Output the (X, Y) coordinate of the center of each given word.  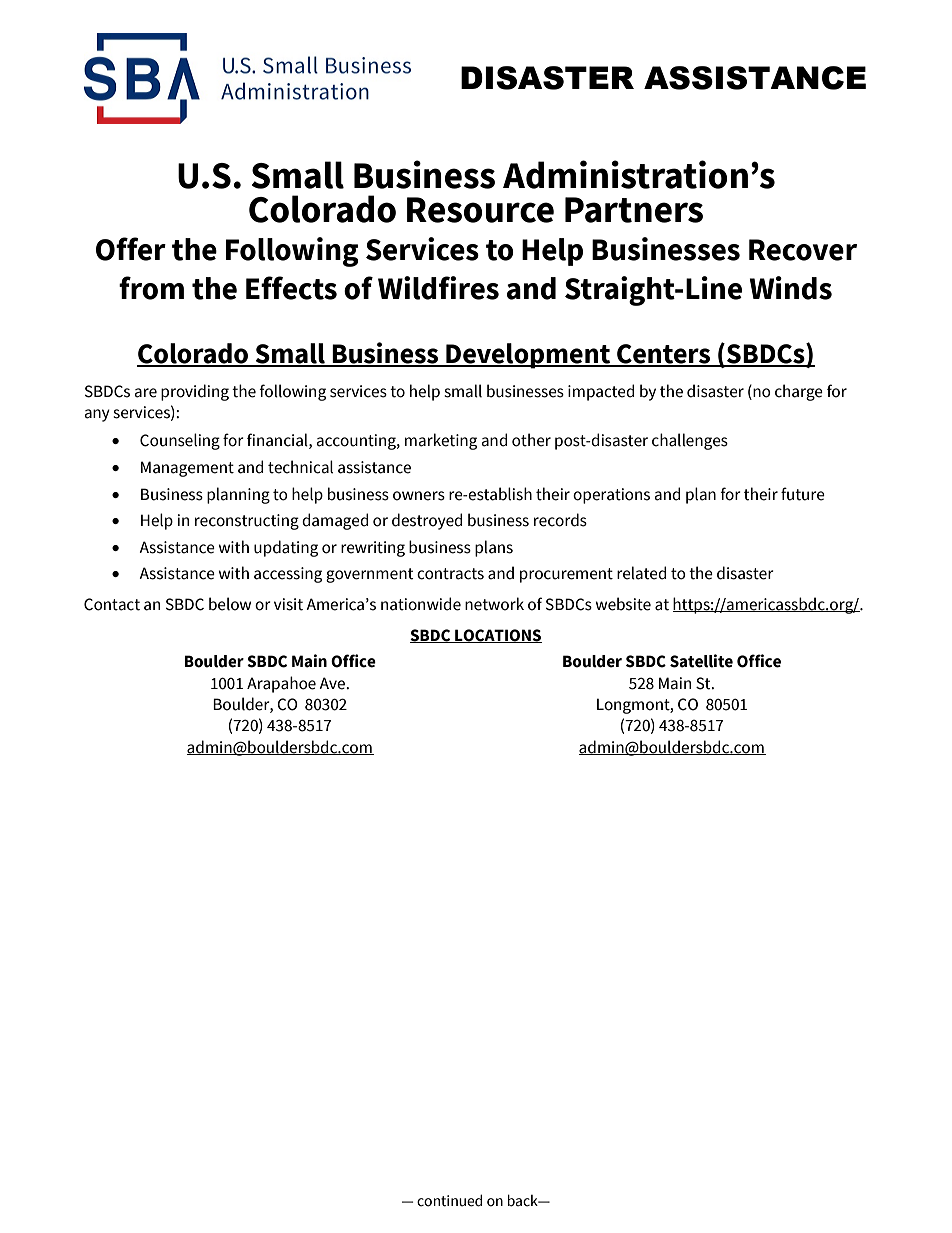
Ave (333, 683)
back (524, 1200)
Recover (803, 250)
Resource (480, 210)
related (642, 573)
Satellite (701, 661)
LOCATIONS (497, 636)
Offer (131, 249)
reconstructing (247, 522)
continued (449, 1200)
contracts (450, 574)
